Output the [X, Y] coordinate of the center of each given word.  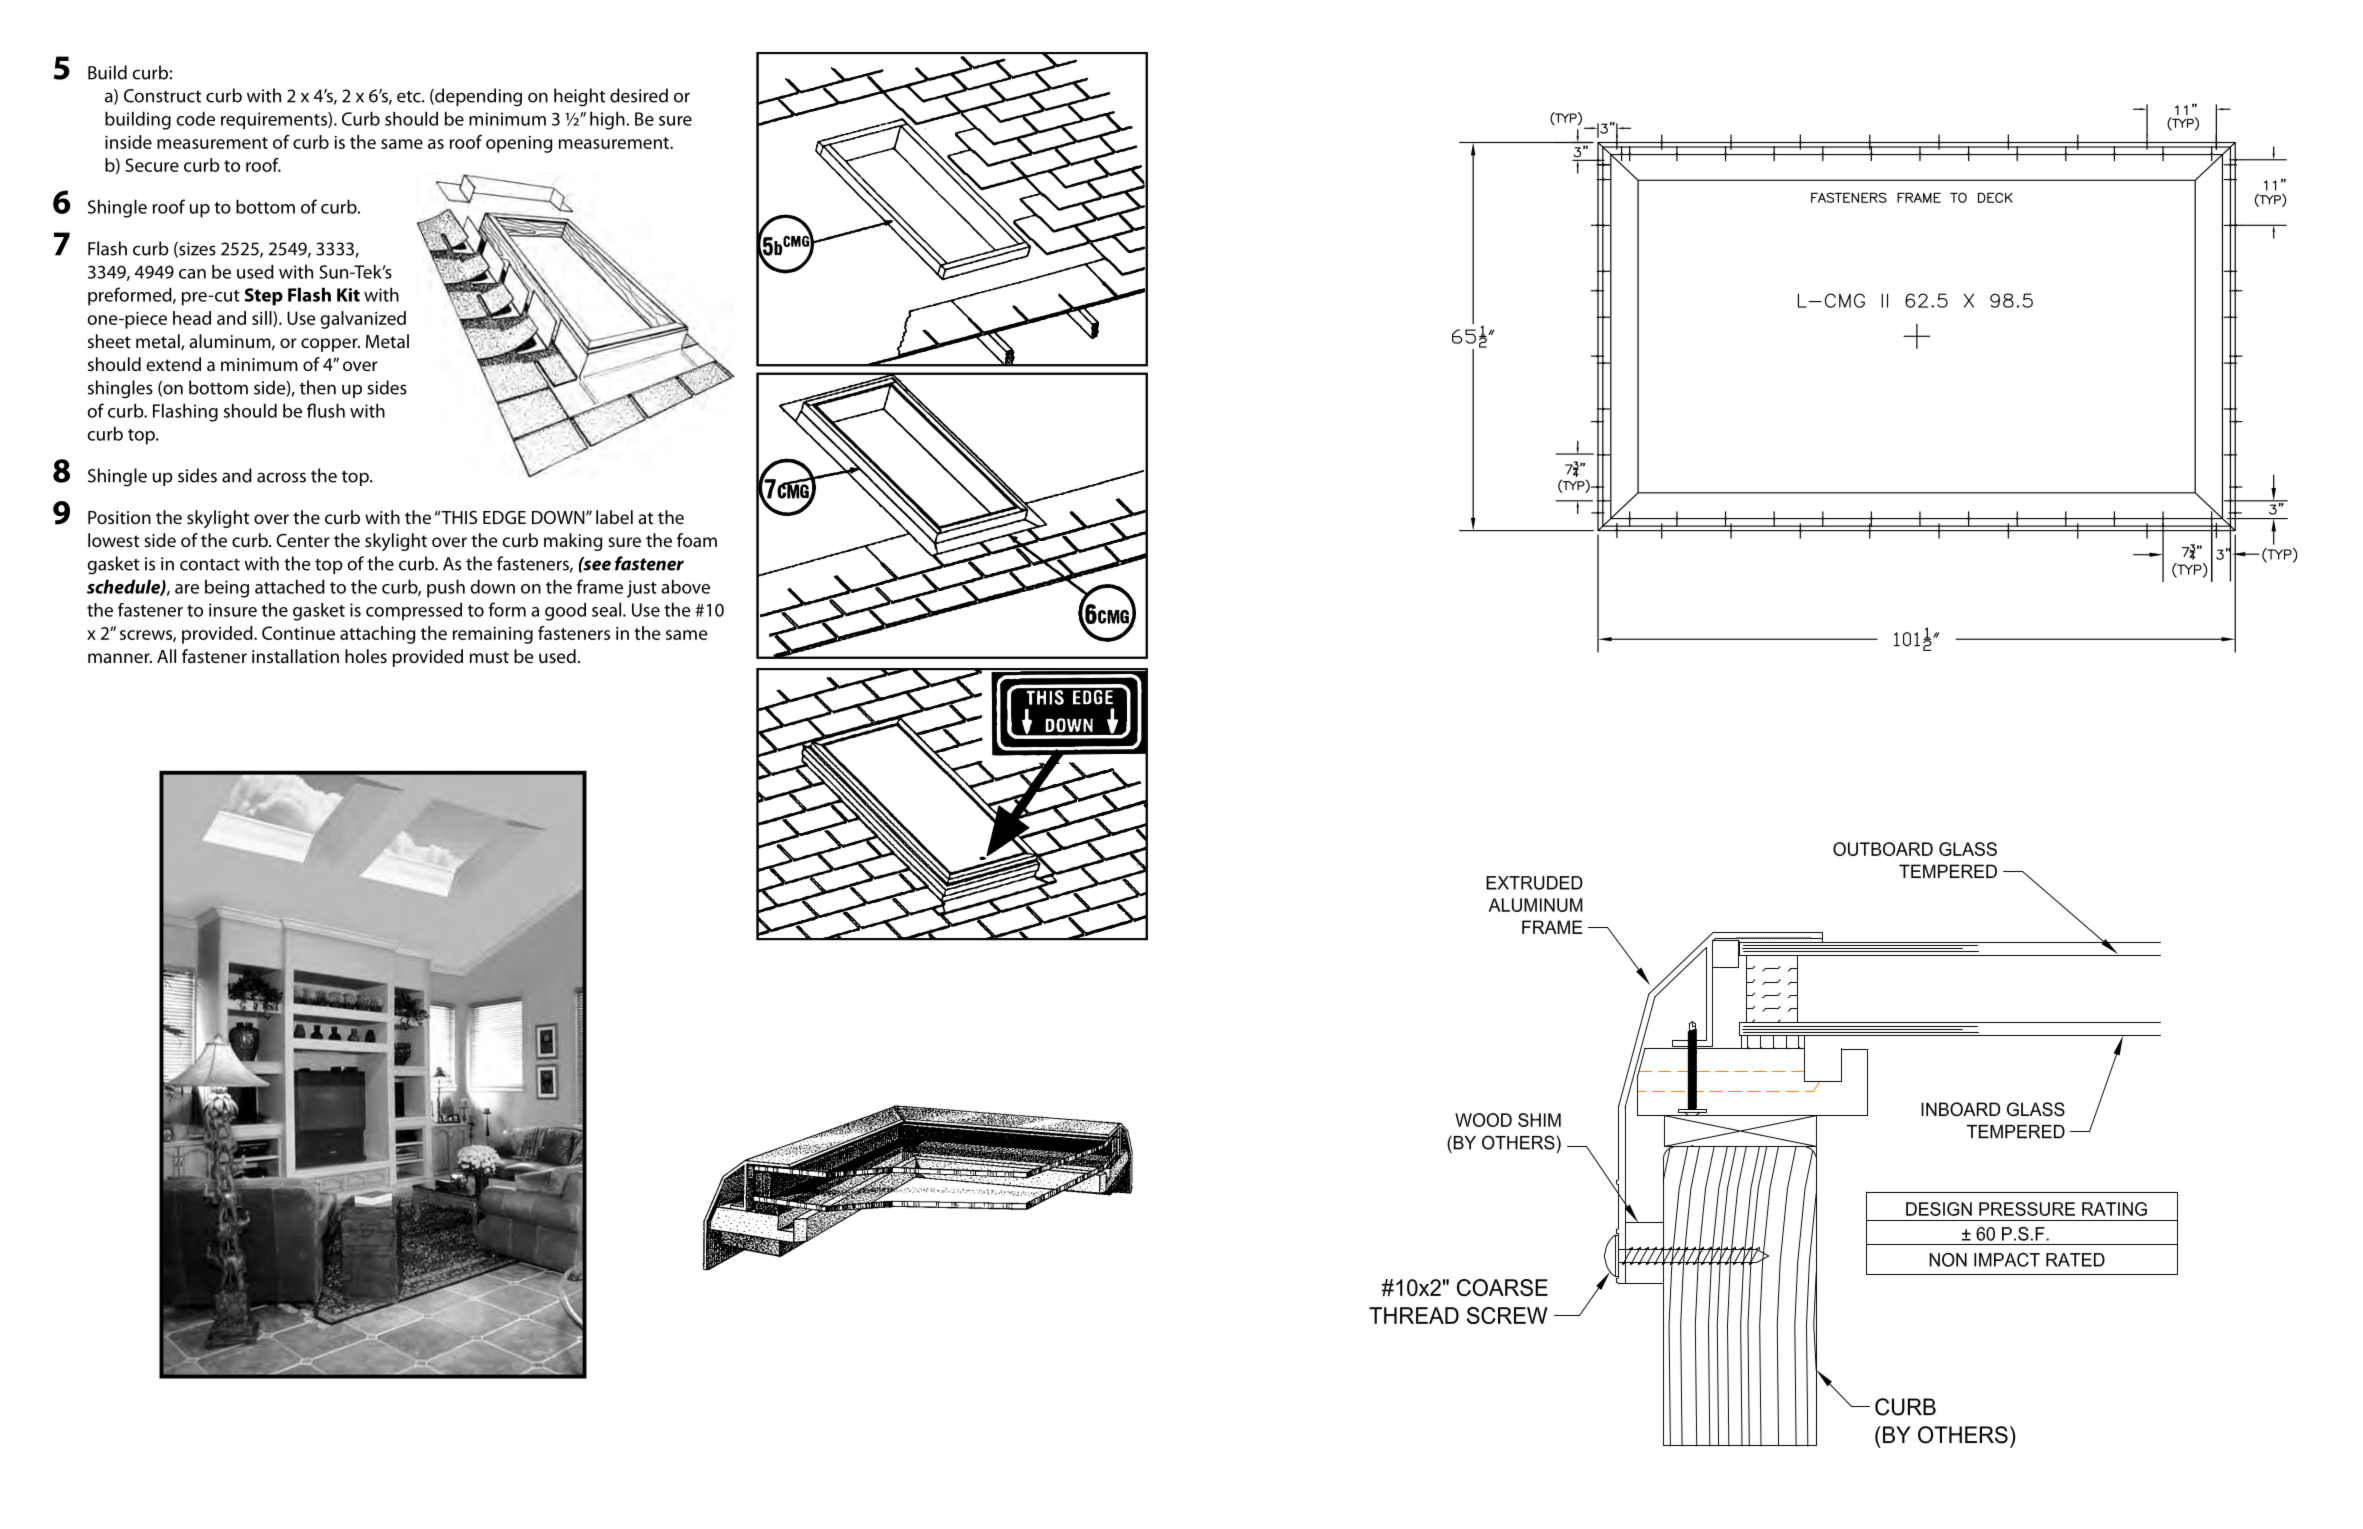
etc [410, 97]
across [281, 477]
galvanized [363, 320]
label [614, 517]
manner [120, 658]
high [607, 120]
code [196, 118]
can [192, 274]
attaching [377, 635]
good [565, 611]
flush [326, 410]
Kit [348, 295]
